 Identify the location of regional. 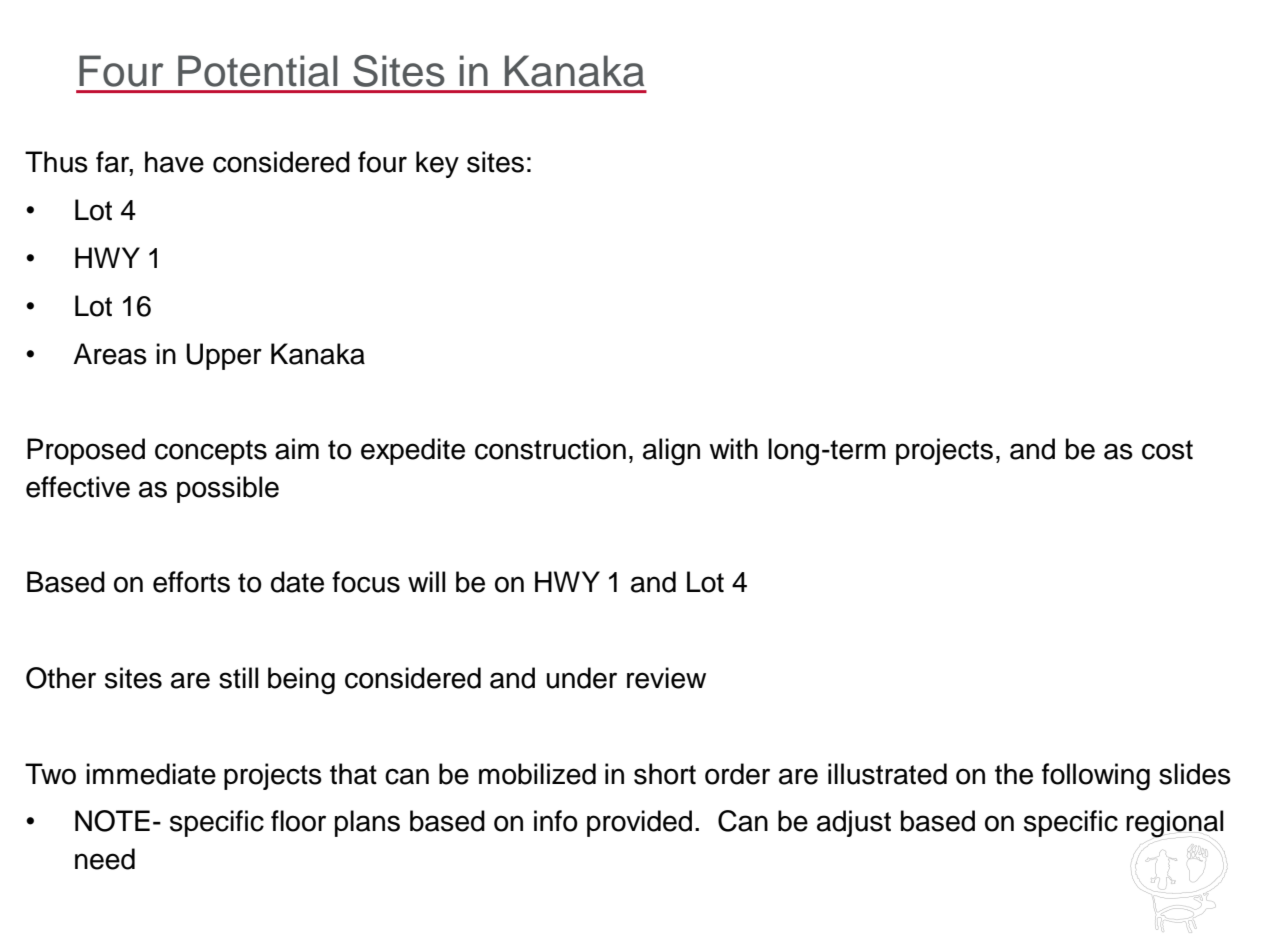
(1175, 824).
